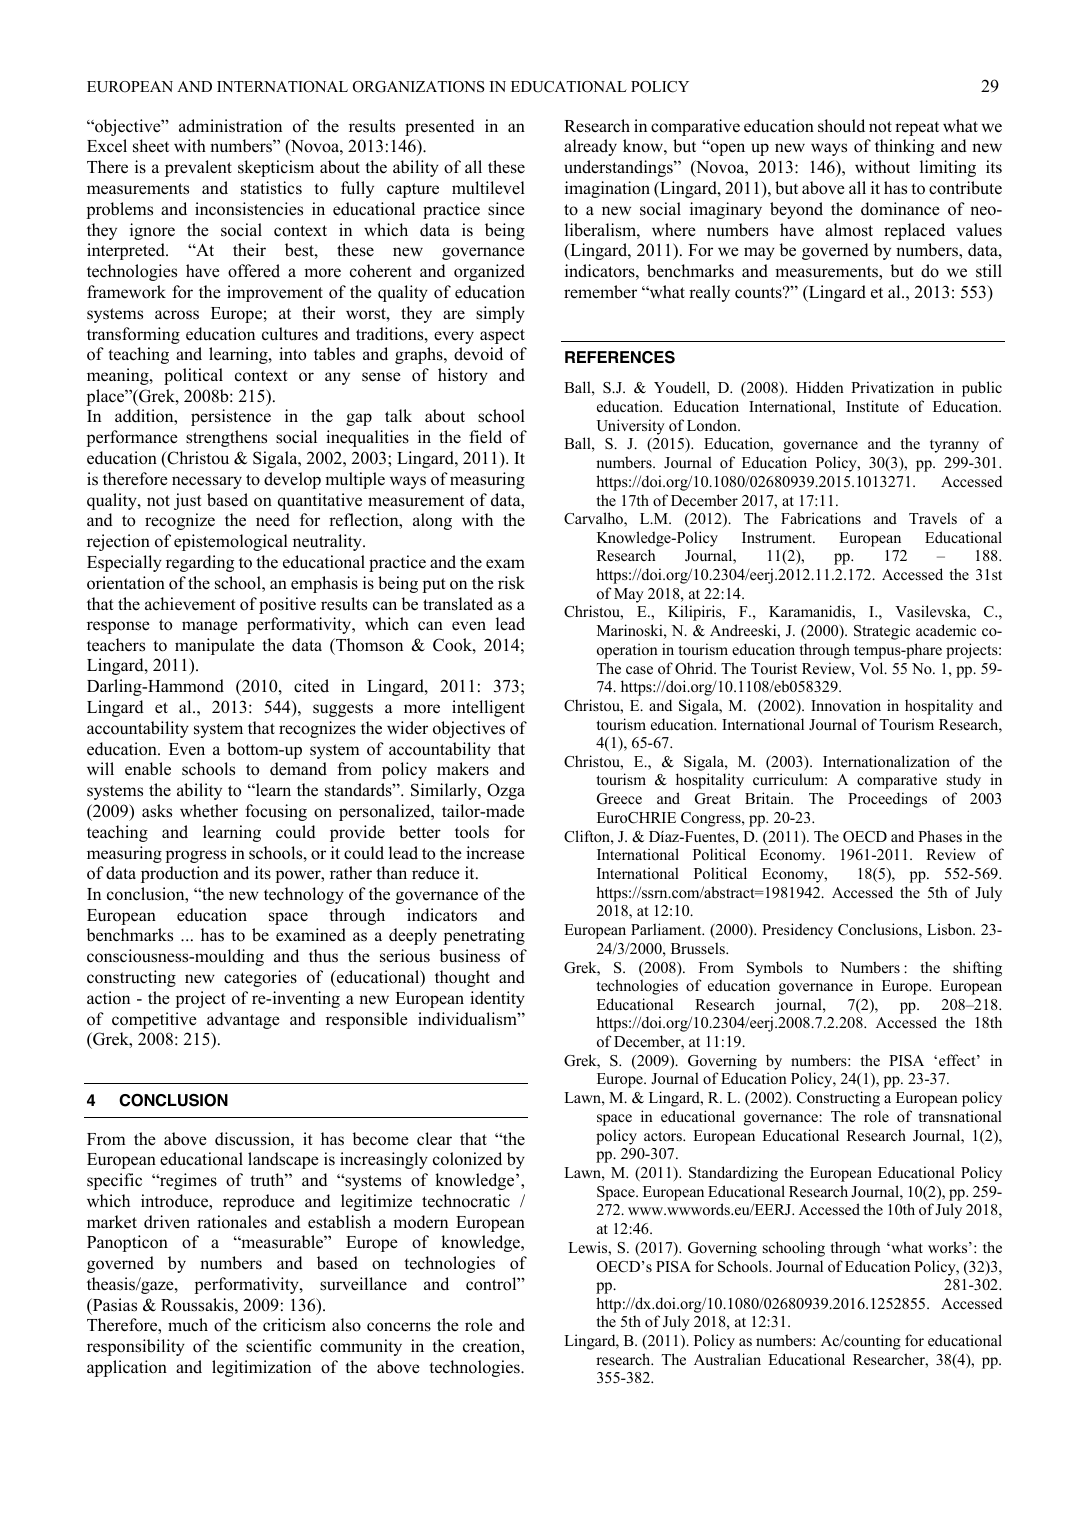 The width and height of the screenshot is (1074, 1520). Describe the element at coordinates (188, 1325) in the screenshot. I see `much` at that location.
